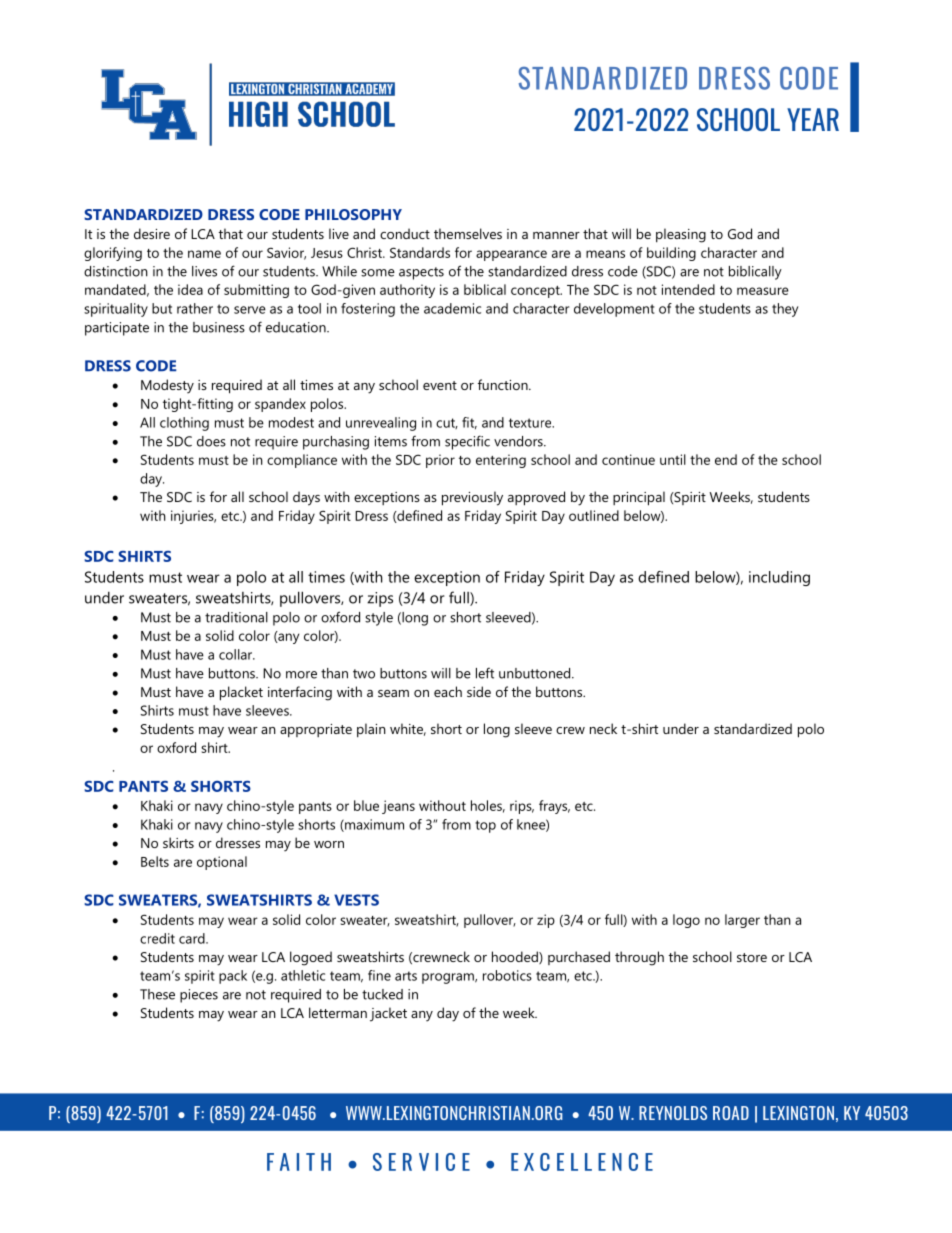 Image resolution: width=952 pixels, height=1233 pixels. I want to click on rips, so click(522, 807).
